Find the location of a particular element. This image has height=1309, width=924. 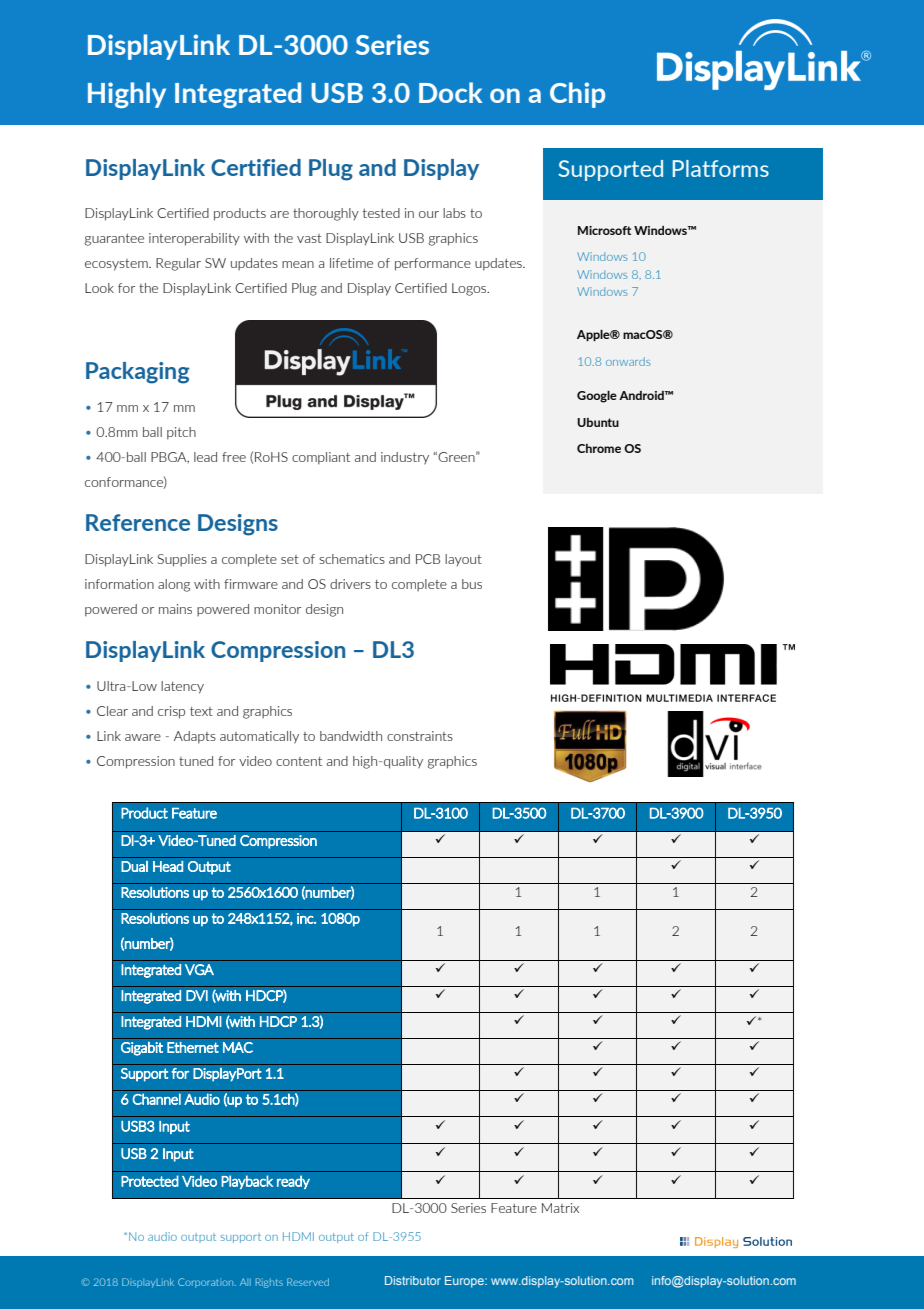

Distributor is located at coordinates (413, 1280).
